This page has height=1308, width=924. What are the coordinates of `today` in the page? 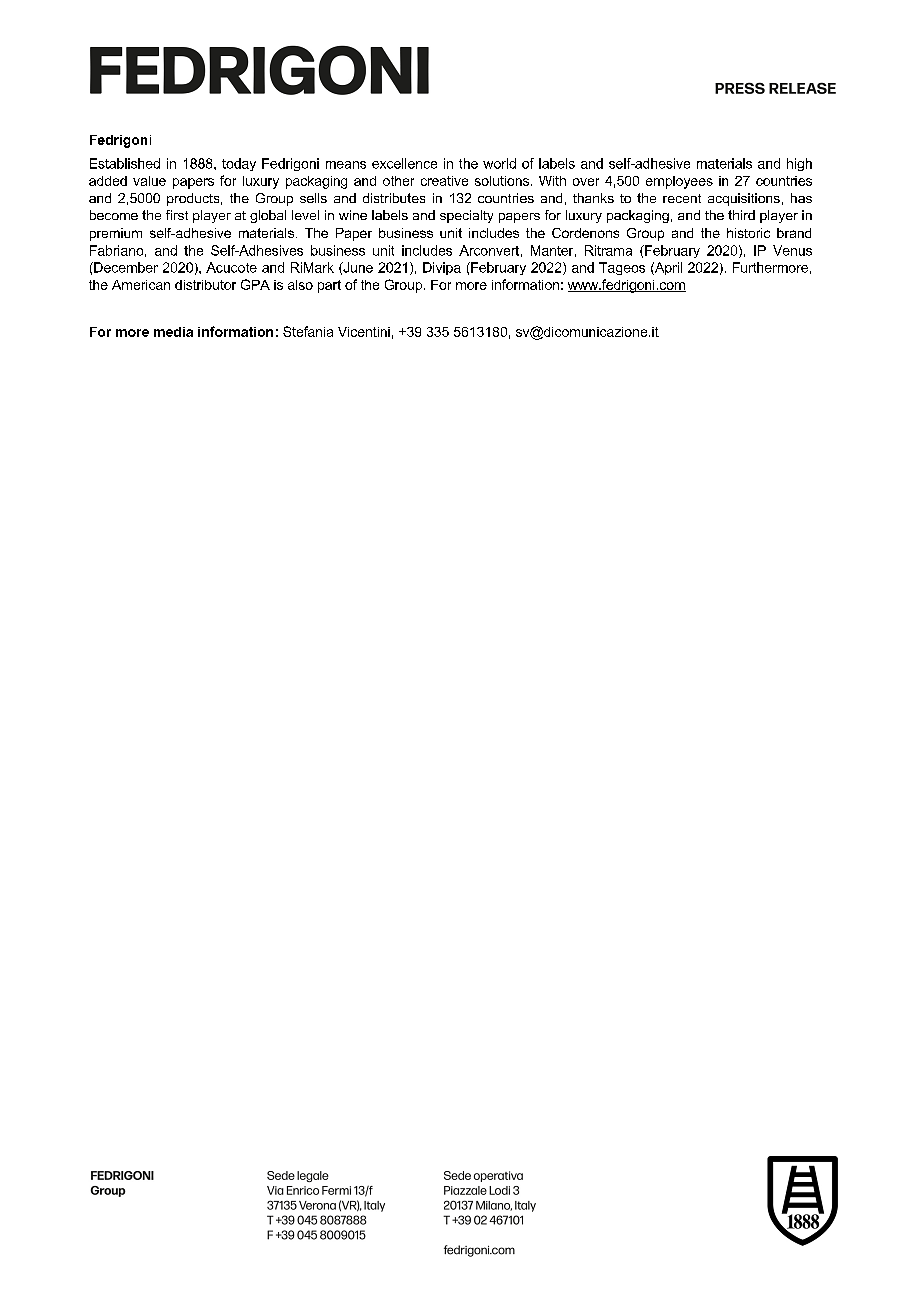 It's located at (239, 164).
